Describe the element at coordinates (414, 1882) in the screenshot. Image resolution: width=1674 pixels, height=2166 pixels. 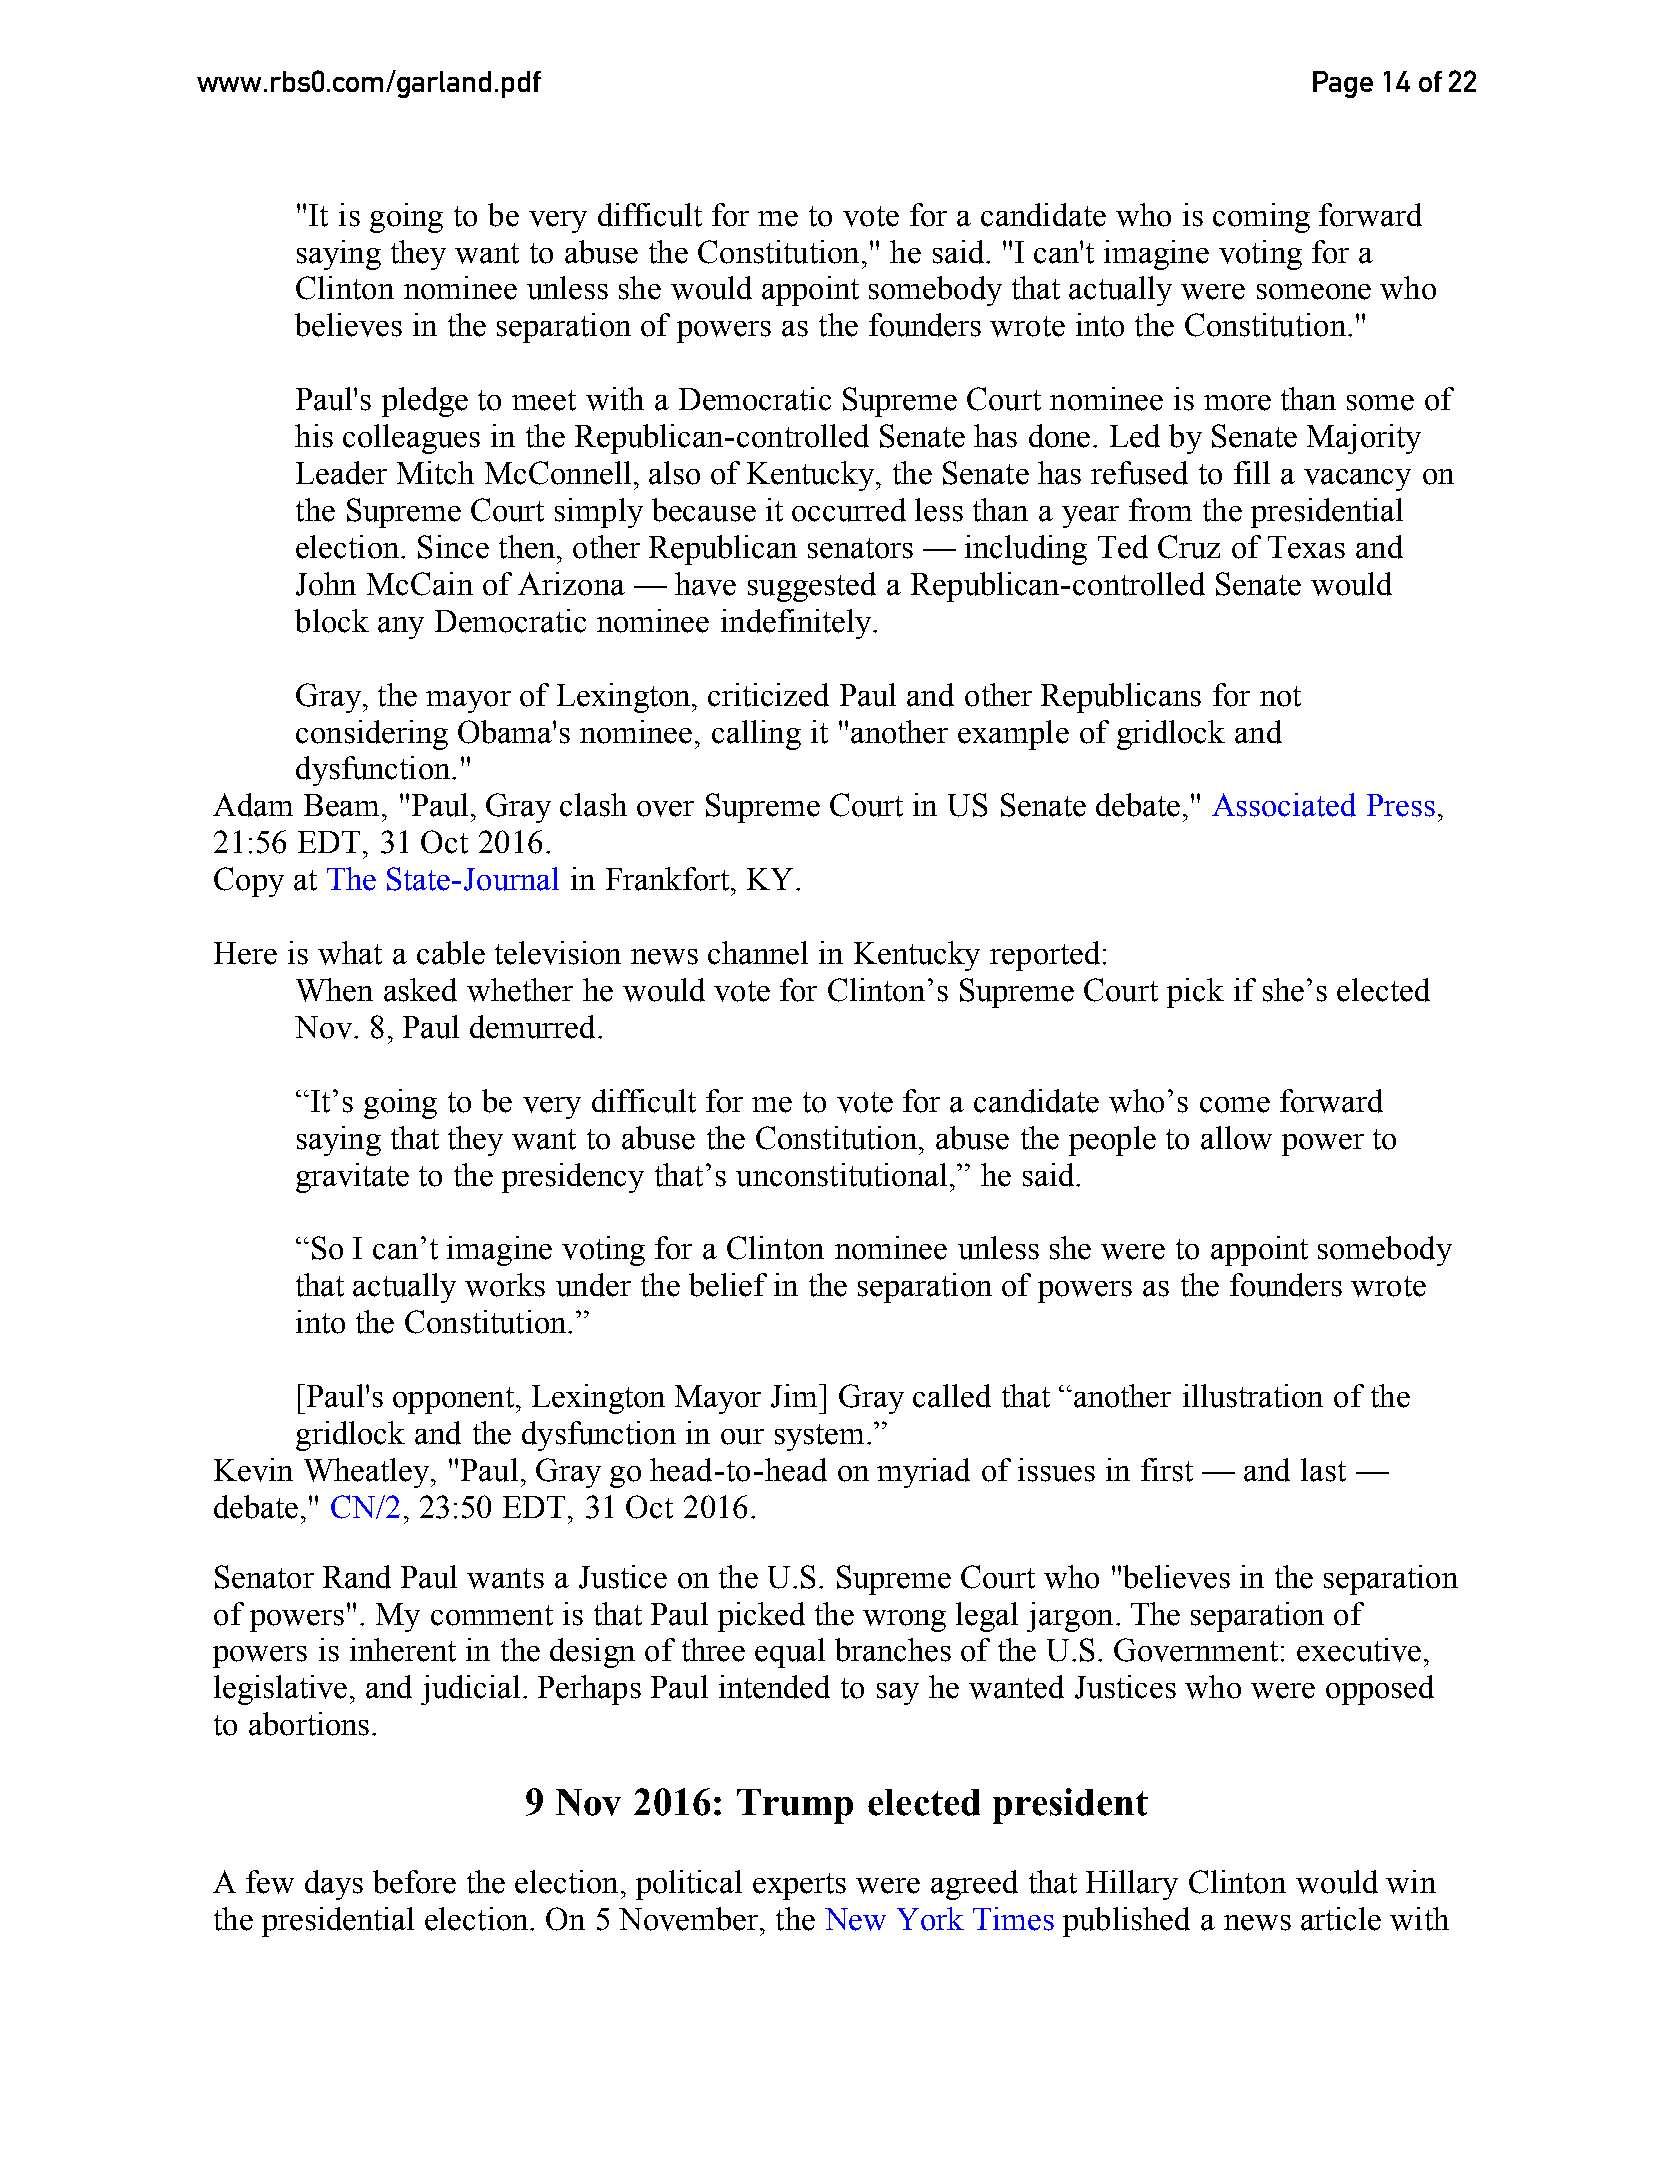
I see `before` at that location.
